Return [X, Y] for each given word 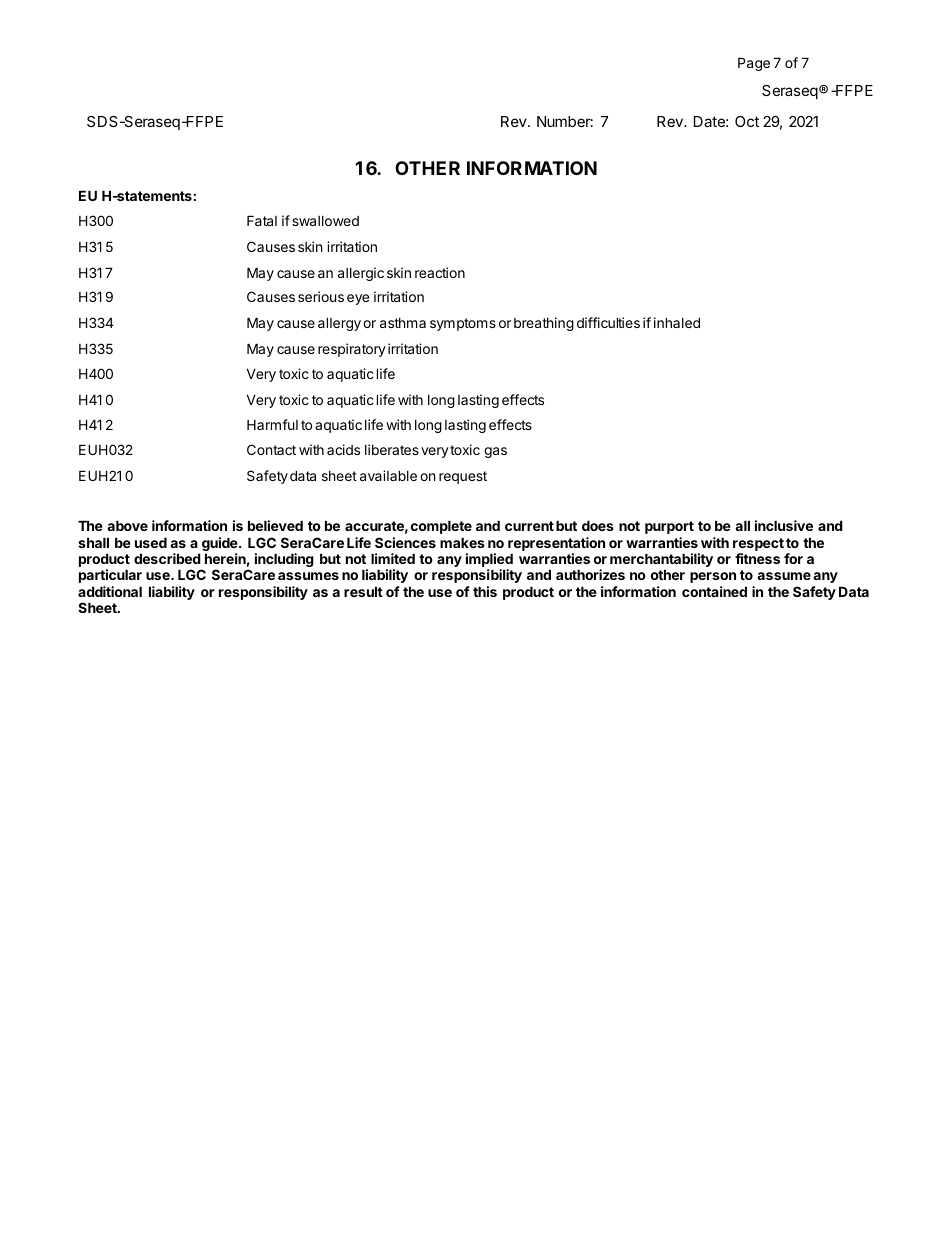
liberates [392, 449]
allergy [339, 324]
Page [754, 64]
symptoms [463, 324]
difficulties [608, 322]
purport [669, 527]
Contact [271, 449]
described [167, 558]
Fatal [262, 220]
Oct [747, 121]
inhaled [677, 322]
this [485, 591]
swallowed [325, 221]
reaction [440, 272]
